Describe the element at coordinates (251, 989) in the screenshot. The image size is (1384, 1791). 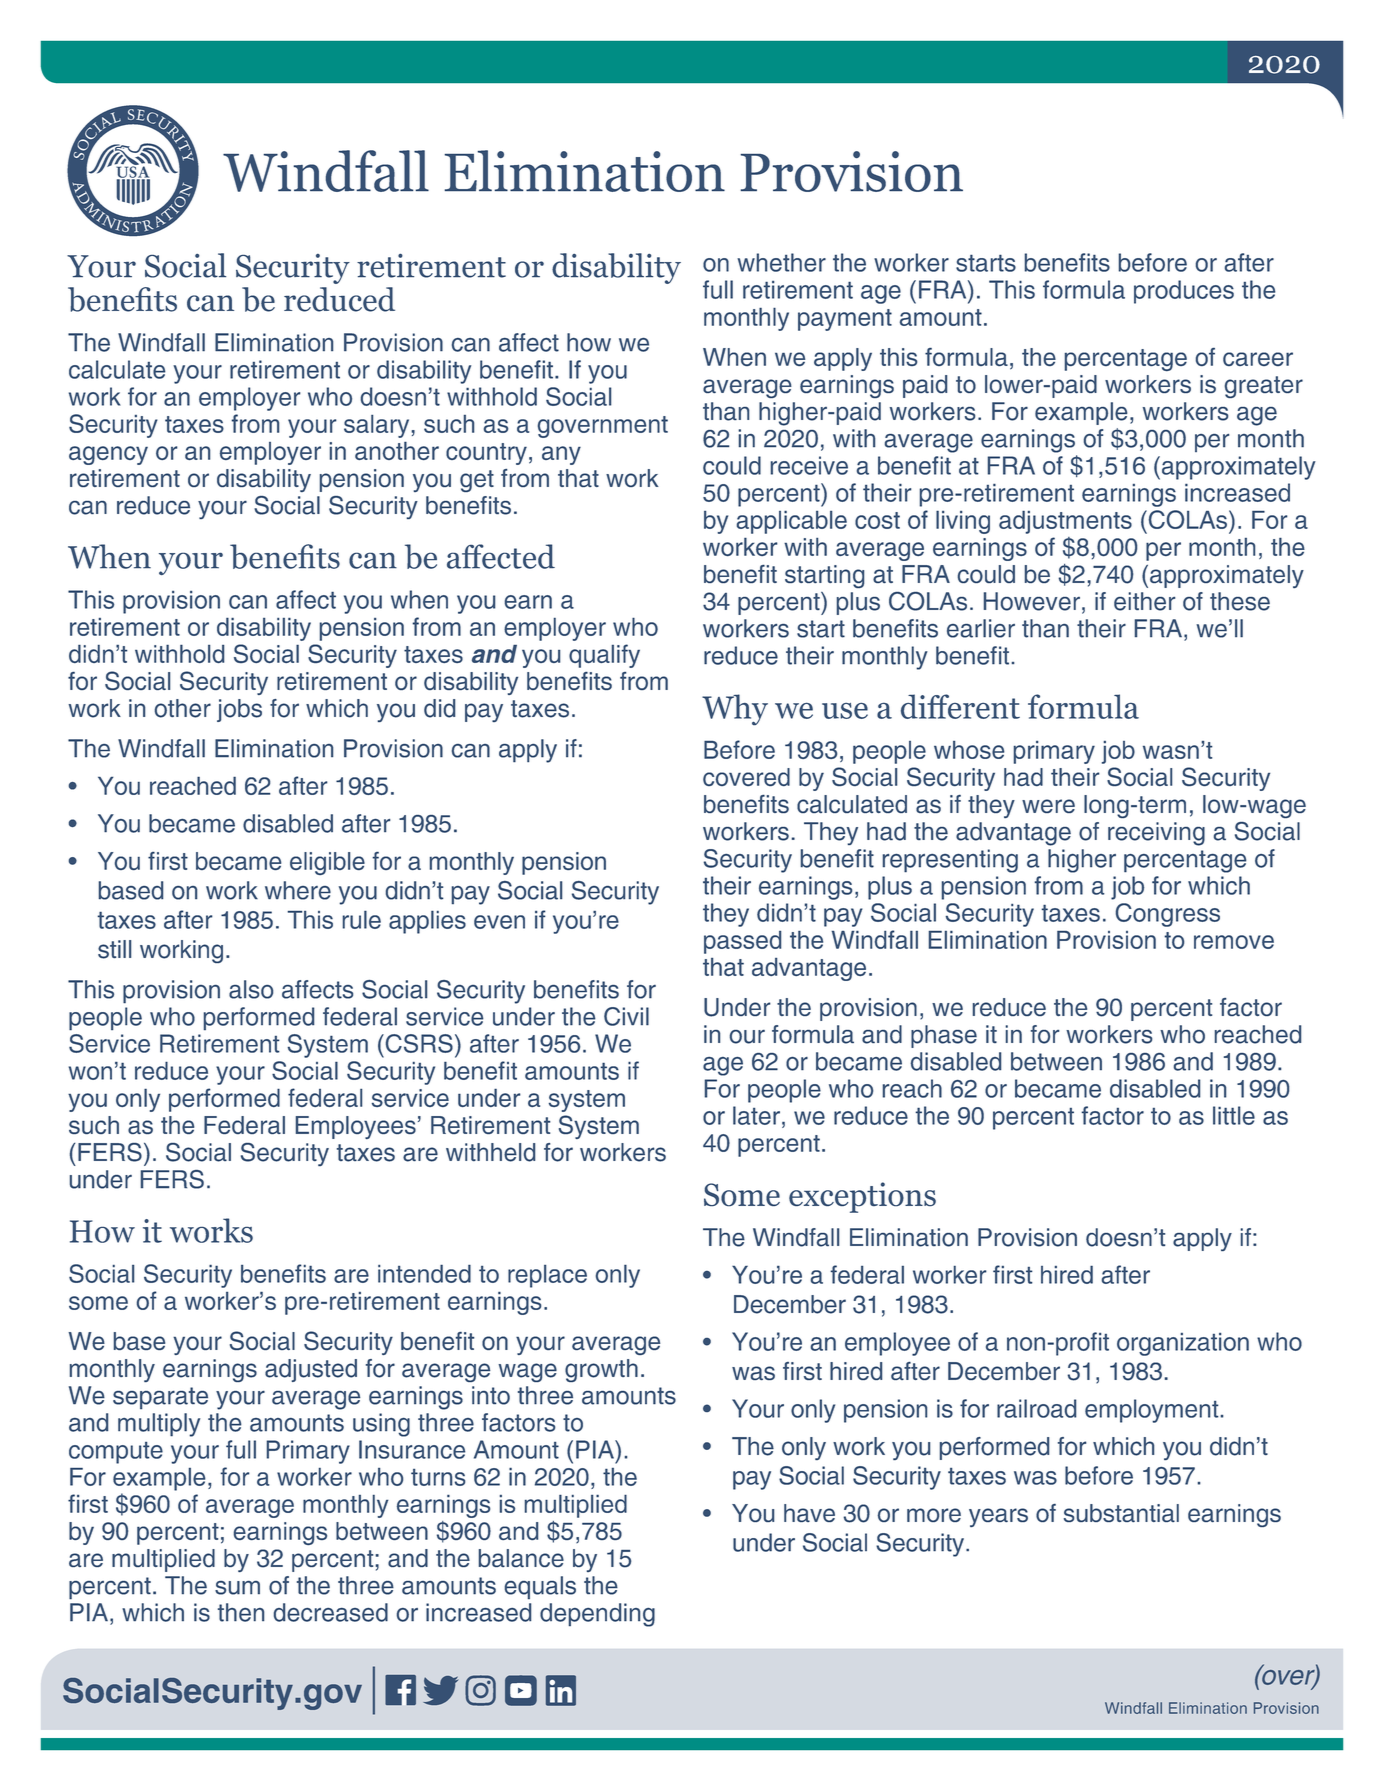
I see `also` at that location.
